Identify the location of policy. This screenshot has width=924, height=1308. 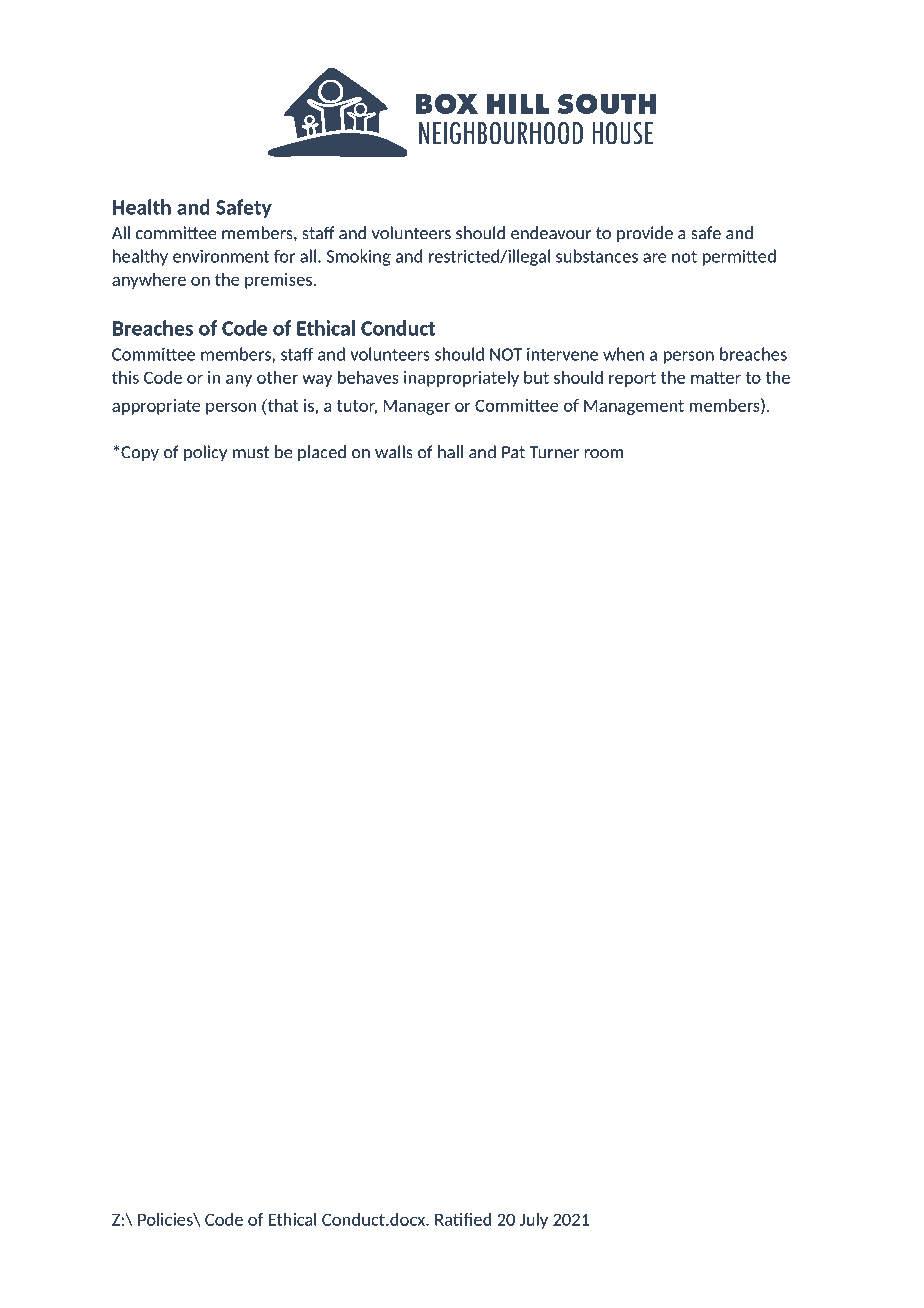
(205, 453).
